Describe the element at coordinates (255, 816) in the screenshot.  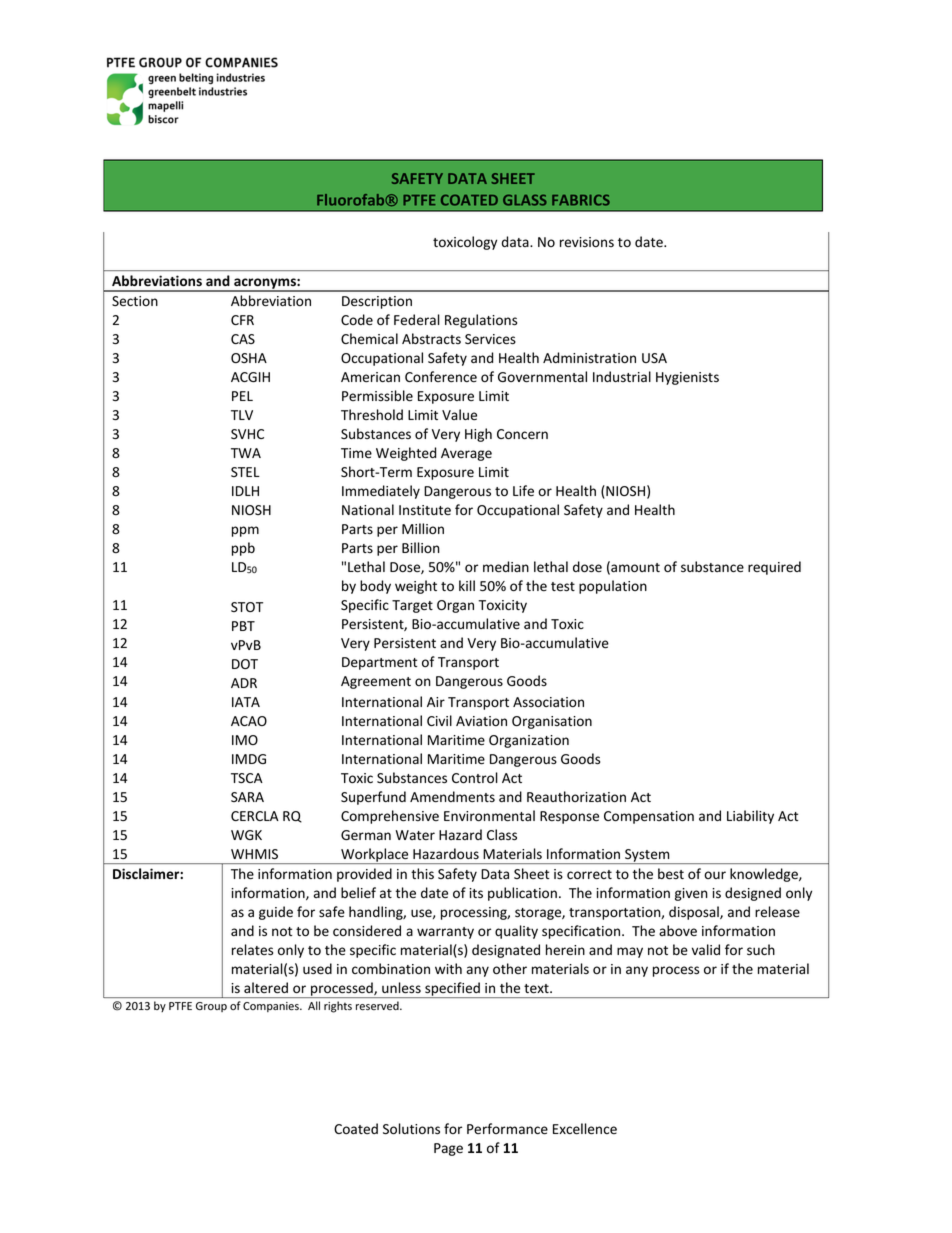
I see `CERCLA` at that location.
